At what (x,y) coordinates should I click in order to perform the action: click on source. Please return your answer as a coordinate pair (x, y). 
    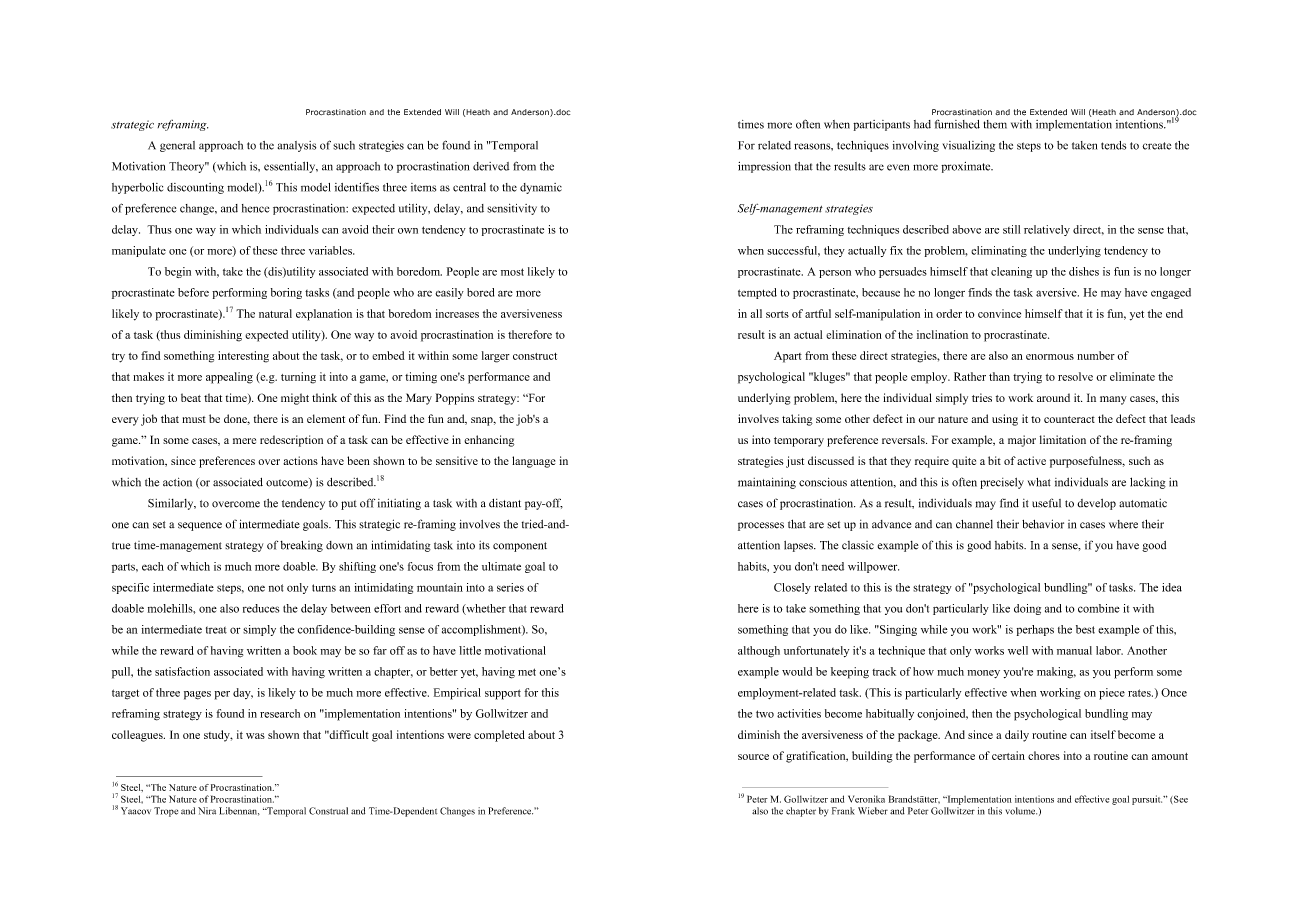
    Looking at the image, I should click on (753, 757).
